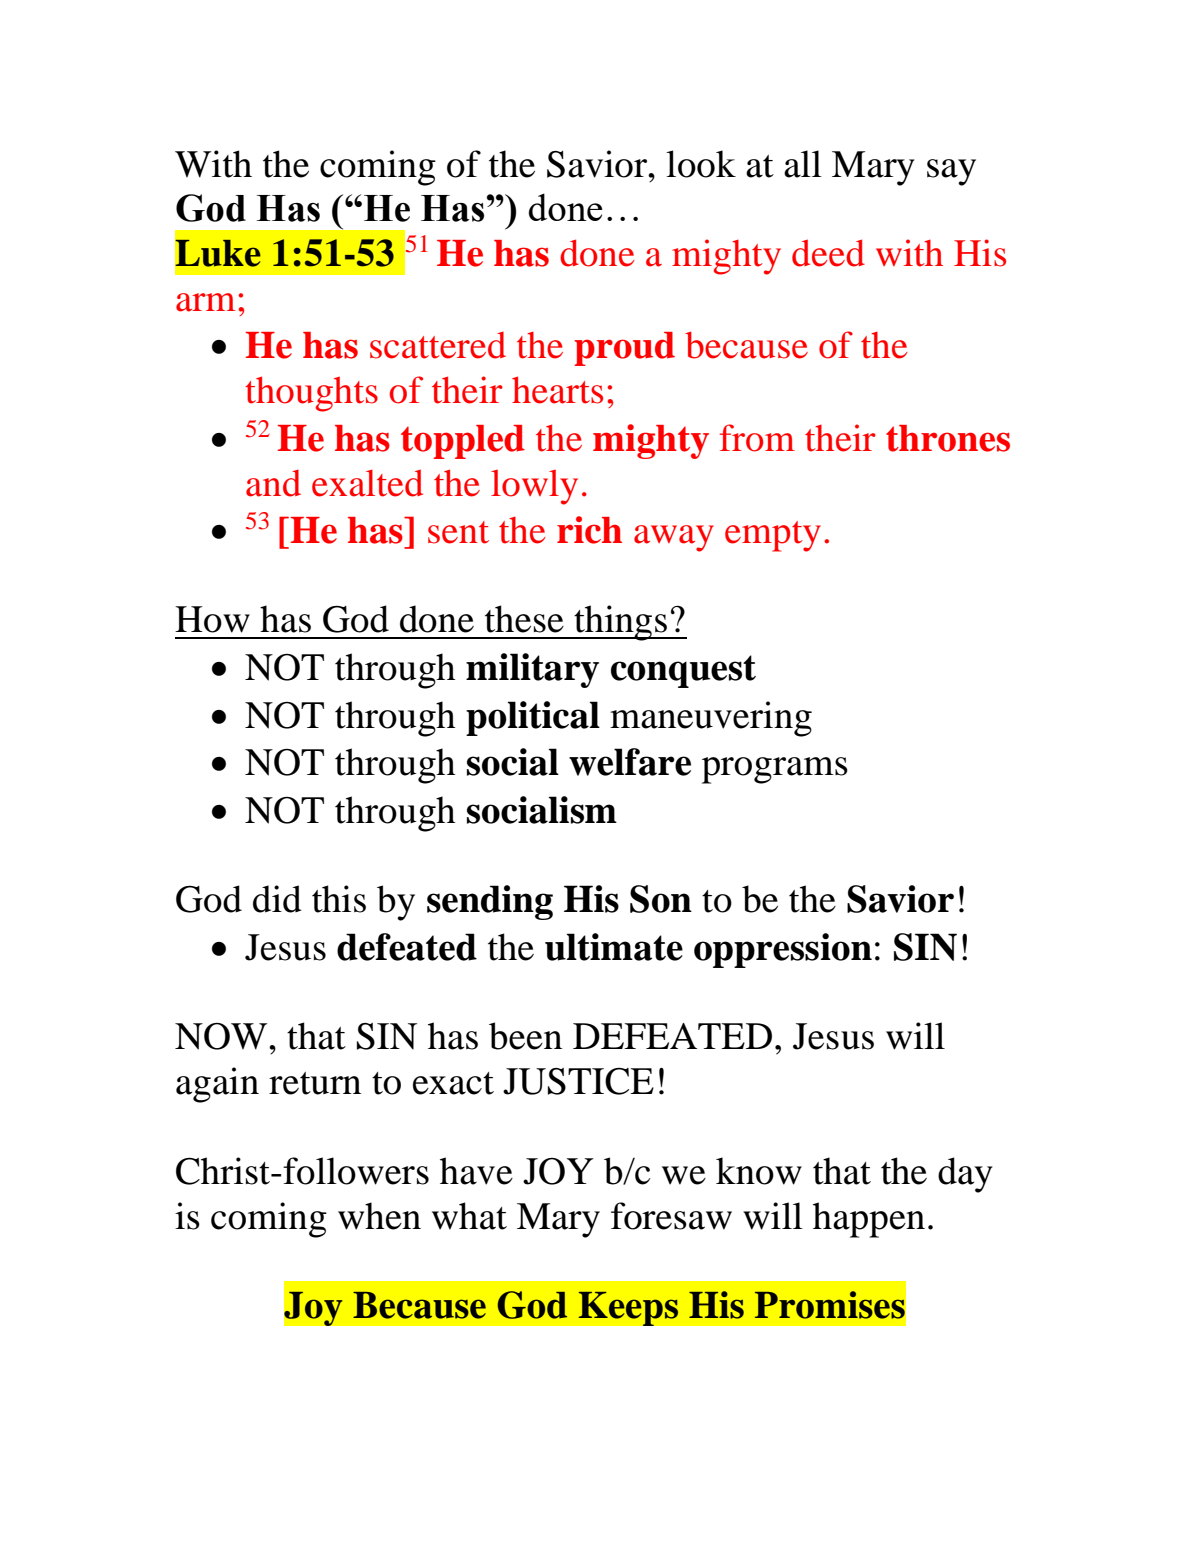 This screenshot has height=1541, width=1191. I want to click on ultimate, so click(614, 947).
